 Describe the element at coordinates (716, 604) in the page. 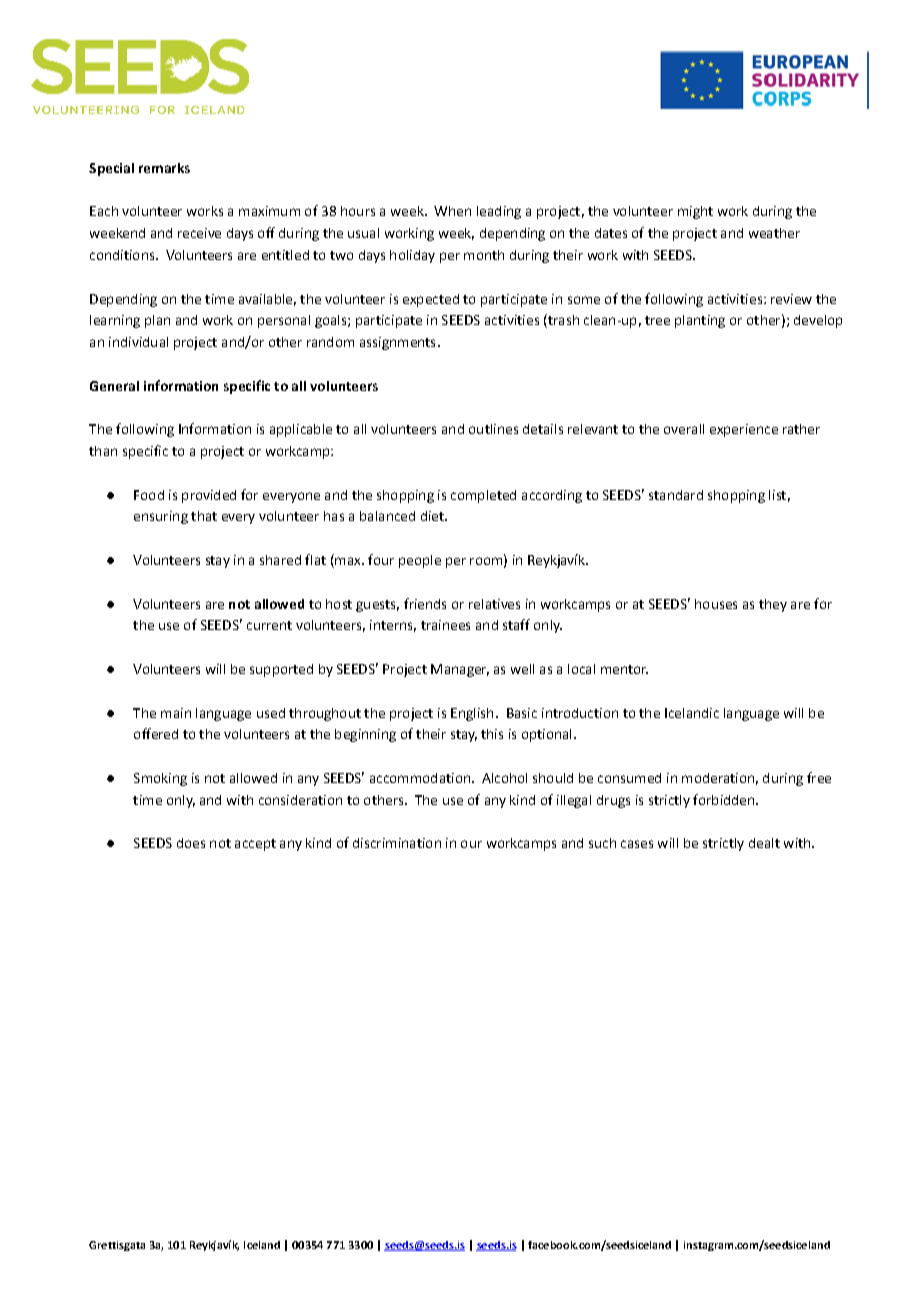

I see `houses` at that location.
